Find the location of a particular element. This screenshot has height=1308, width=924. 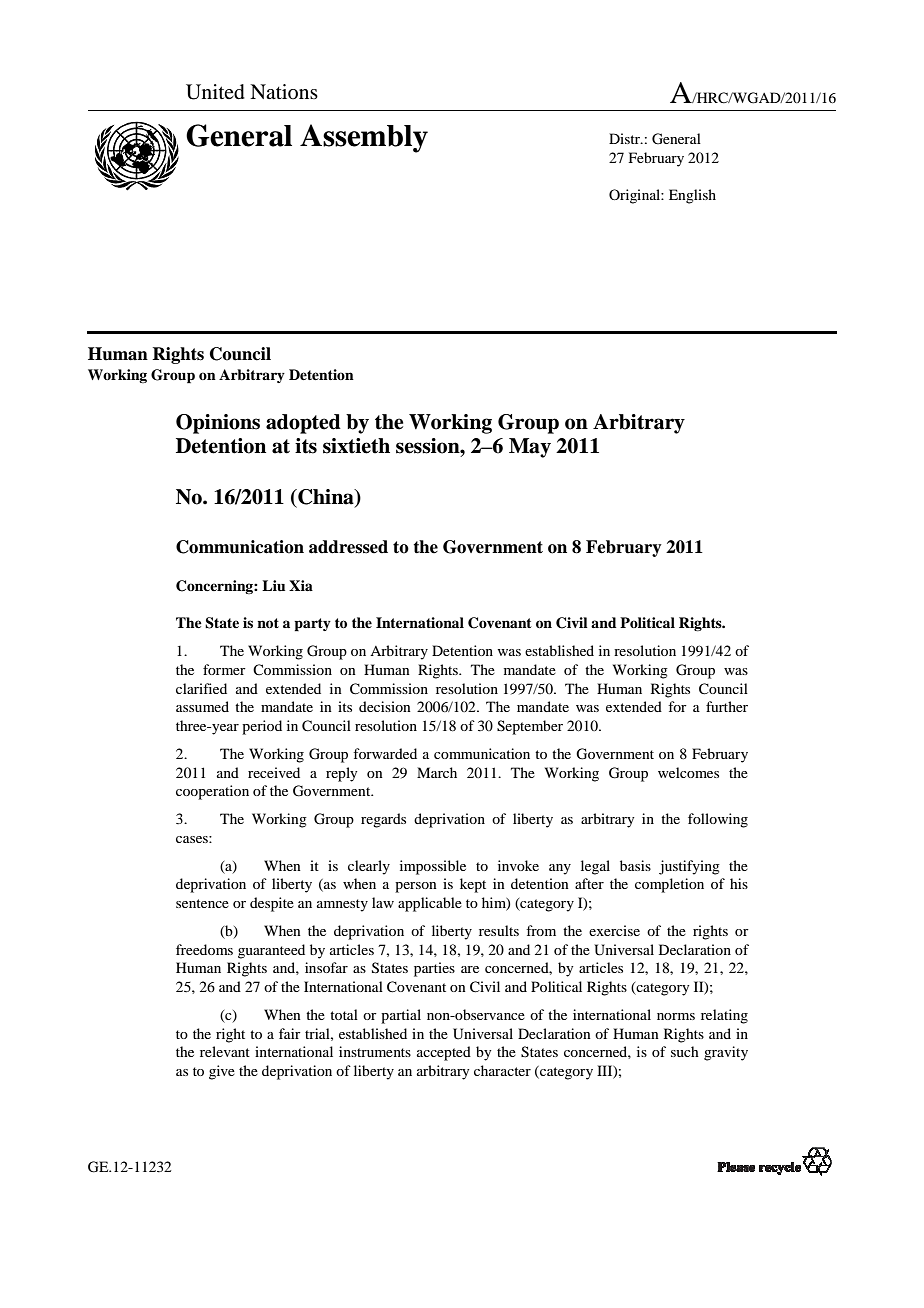

Nations is located at coordinates (284, 91).
